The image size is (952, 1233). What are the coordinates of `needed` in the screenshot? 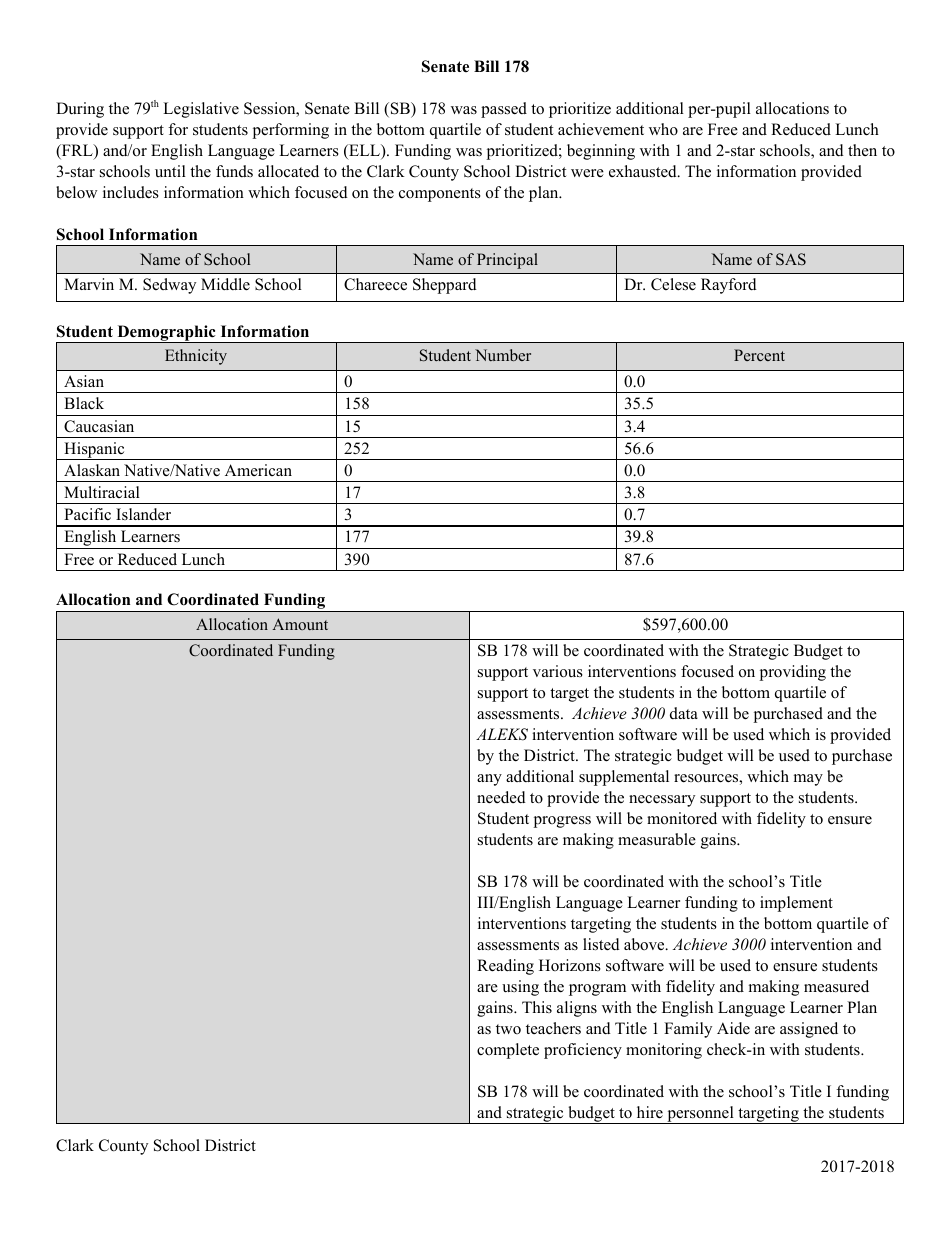 It's located at (501, 797).
